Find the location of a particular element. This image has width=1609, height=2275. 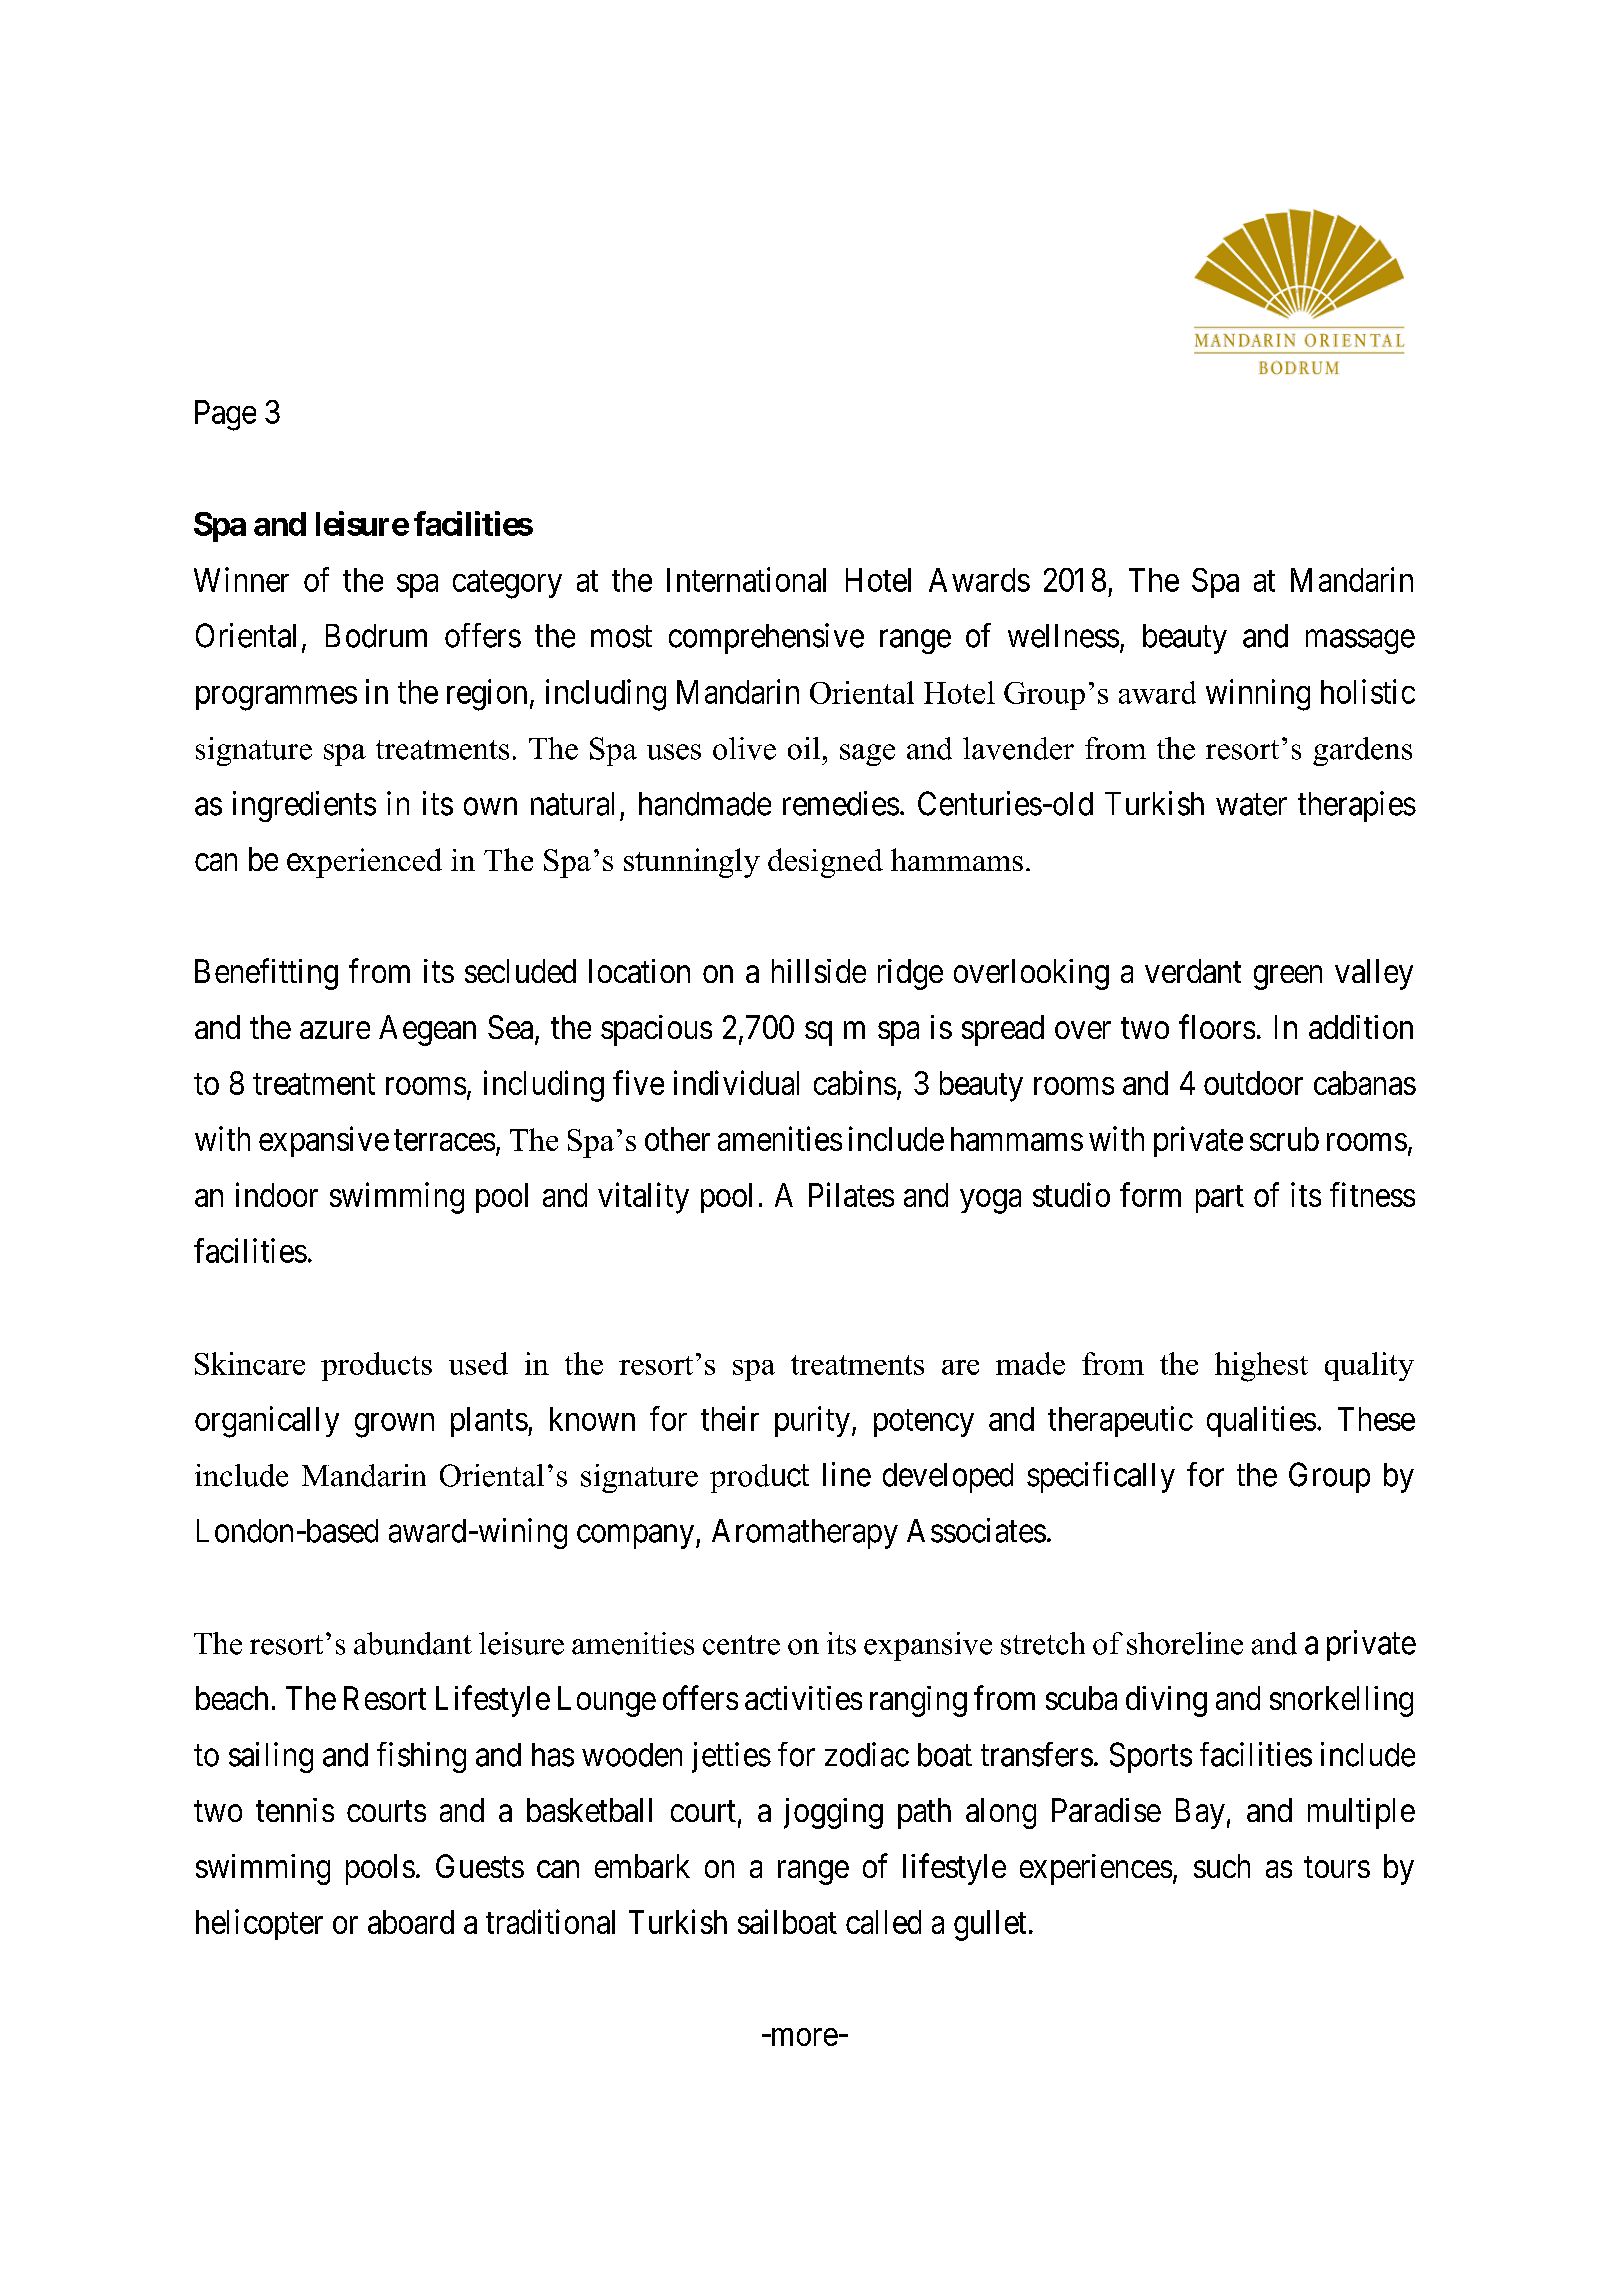

such is located at coordinates (1222, 1866).
